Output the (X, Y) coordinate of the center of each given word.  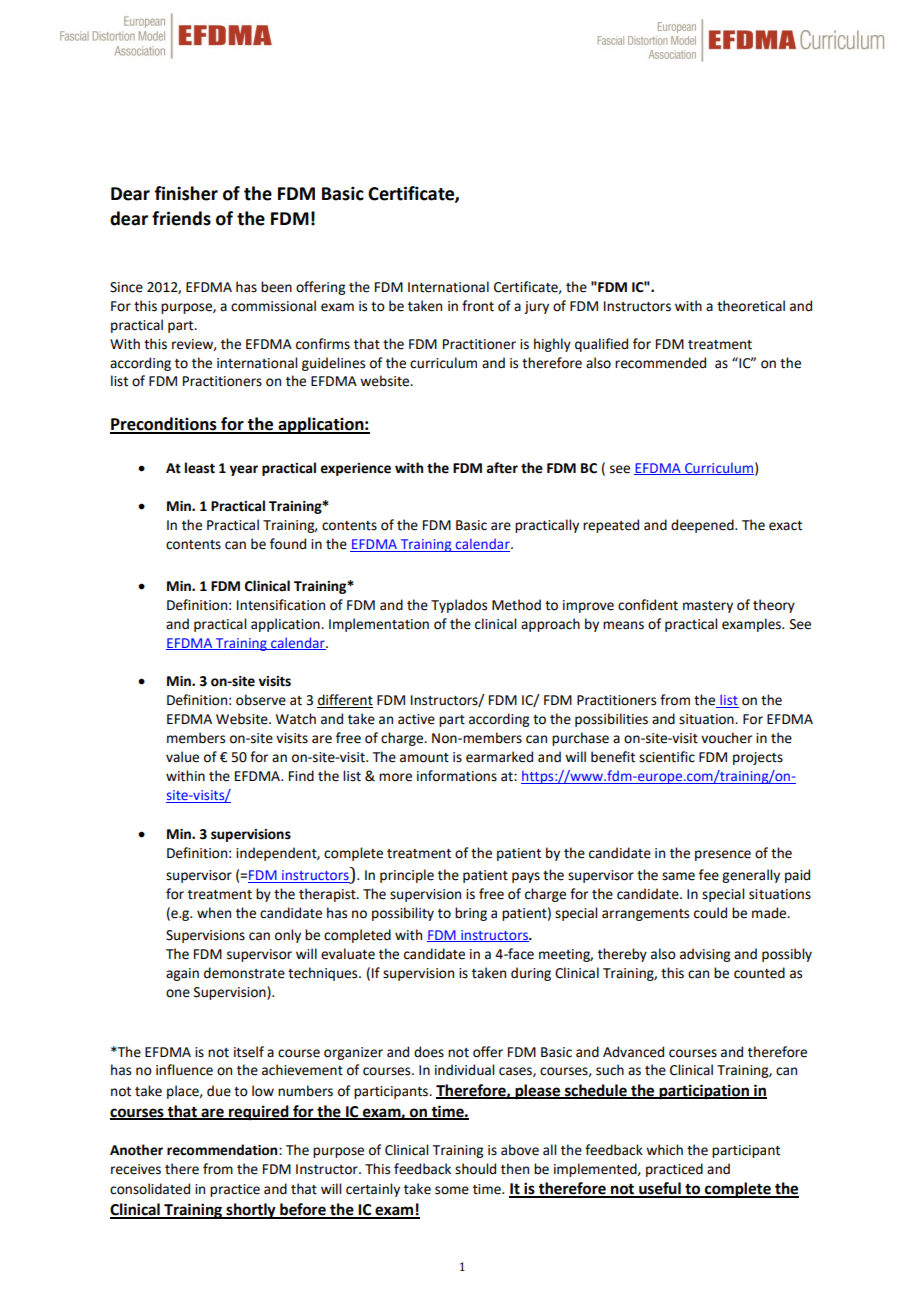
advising (705, 955)
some (452, 1190)
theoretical (751, 306)
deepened (703, 526)
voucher (726, 738)
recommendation (223, 1150)
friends (181, 218)
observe (261, 700)
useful (660, 1189)
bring (471, 914)
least (200, 468)
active (416, 719)
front (478, 306)
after (502, 468)
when (214, 913)
